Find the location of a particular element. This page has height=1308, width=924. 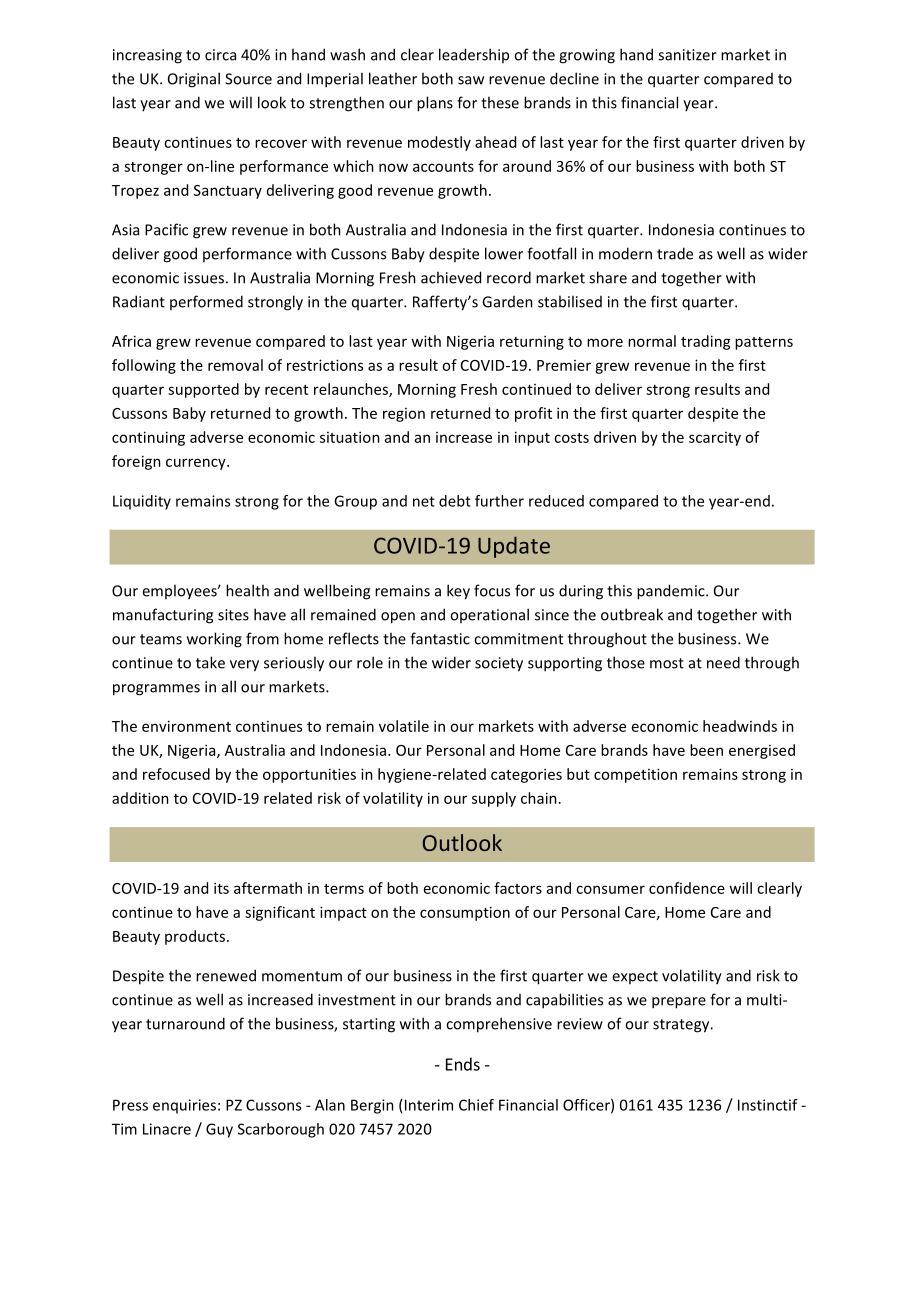

sanitizer is located at coordinates (687, 55).
